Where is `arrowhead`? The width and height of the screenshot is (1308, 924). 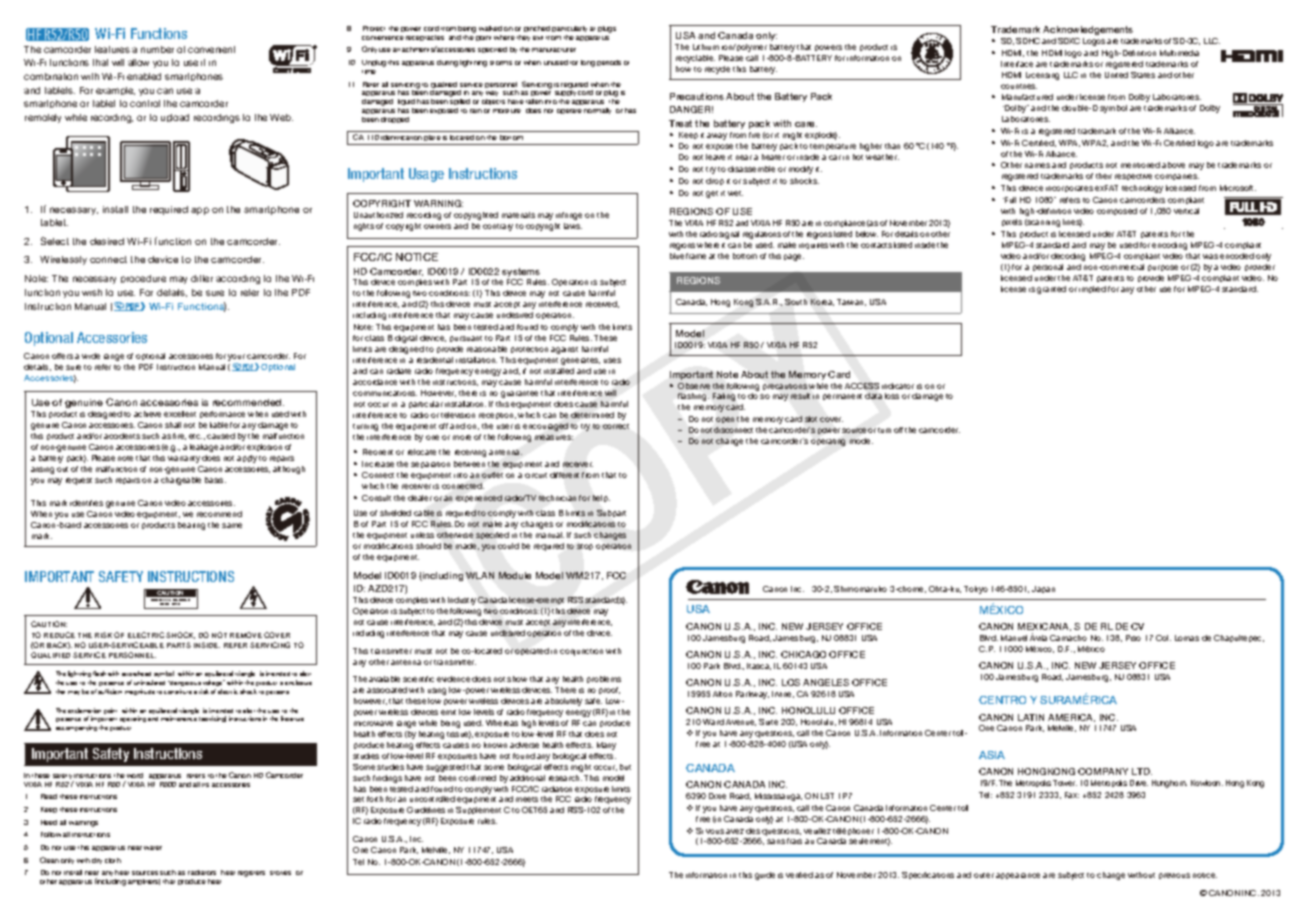
arrowhead is located at coordinates (136, 673).
